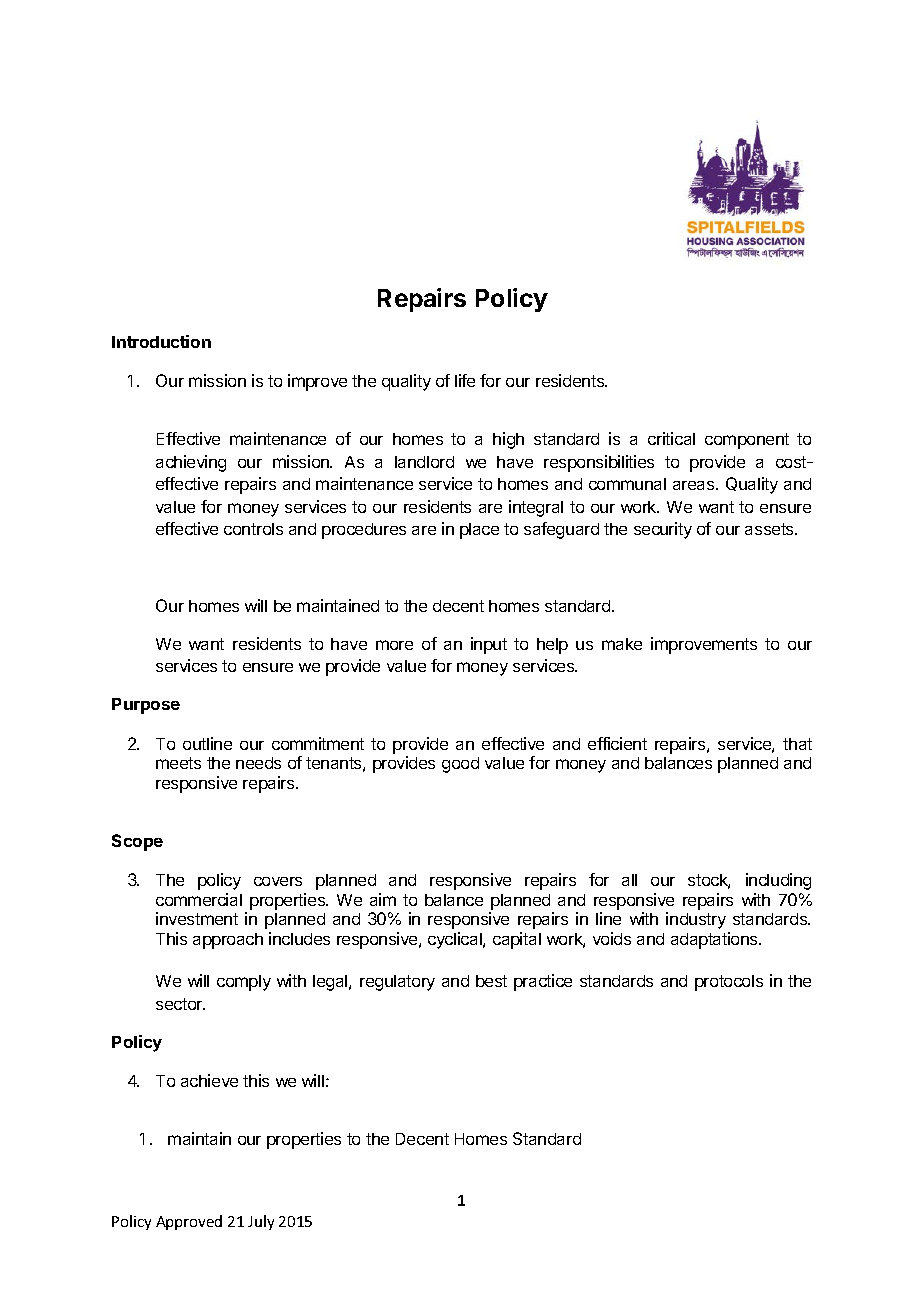  I want to click on meets, so click(178, 763).
